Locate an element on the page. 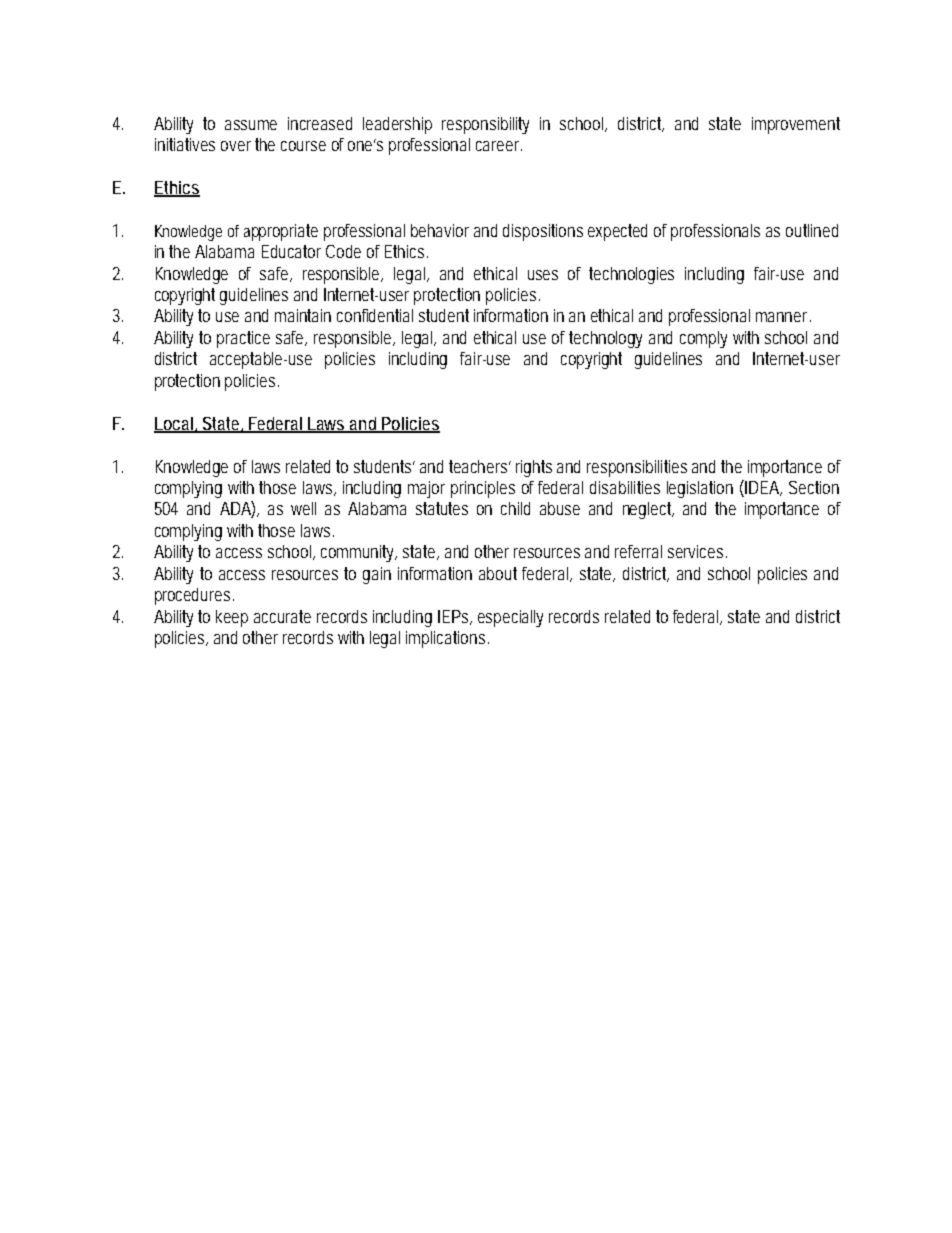 The width and height of the page is (952, 1233). over is located at coordinates (236, 146).
